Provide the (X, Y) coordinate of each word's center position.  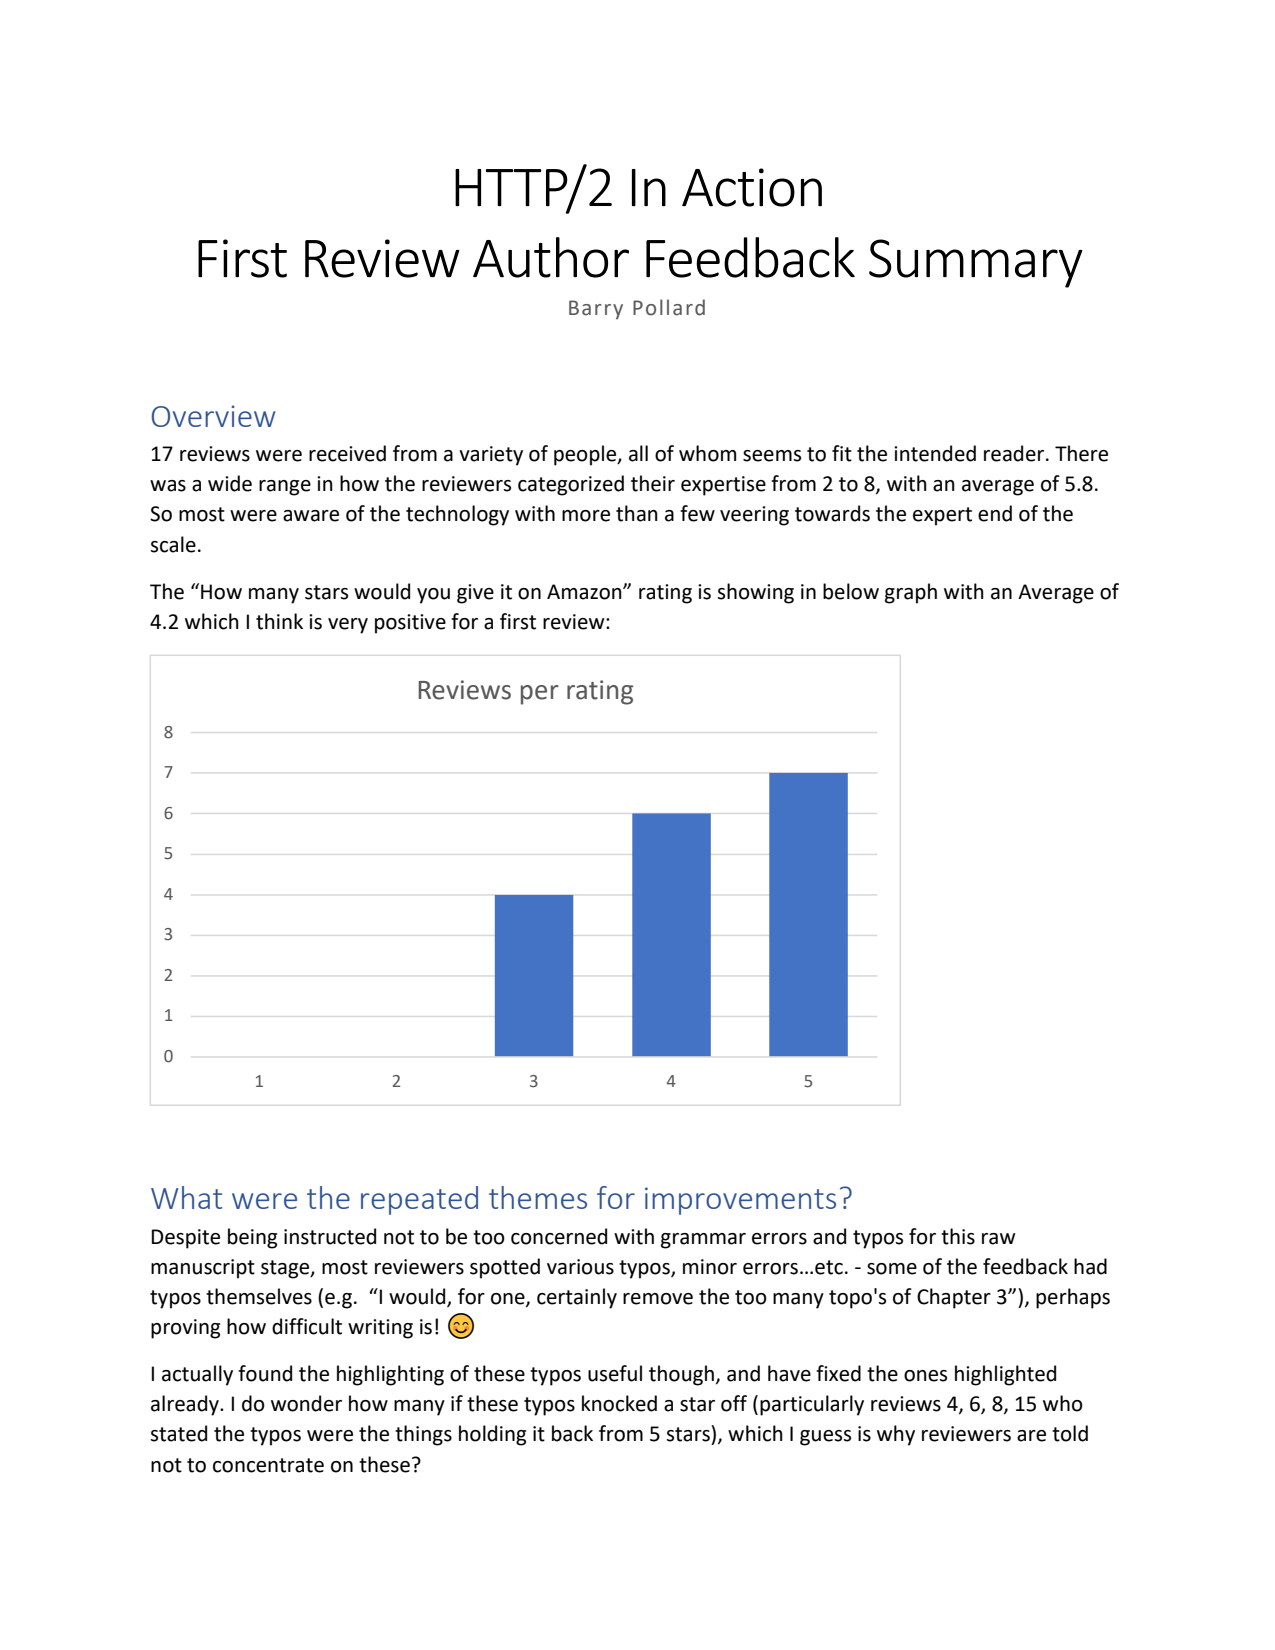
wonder (306, 1403)
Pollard (669, 307)
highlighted (1005, 1375)
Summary (976, 263)
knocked (619, 1403)
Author (551, 257)
